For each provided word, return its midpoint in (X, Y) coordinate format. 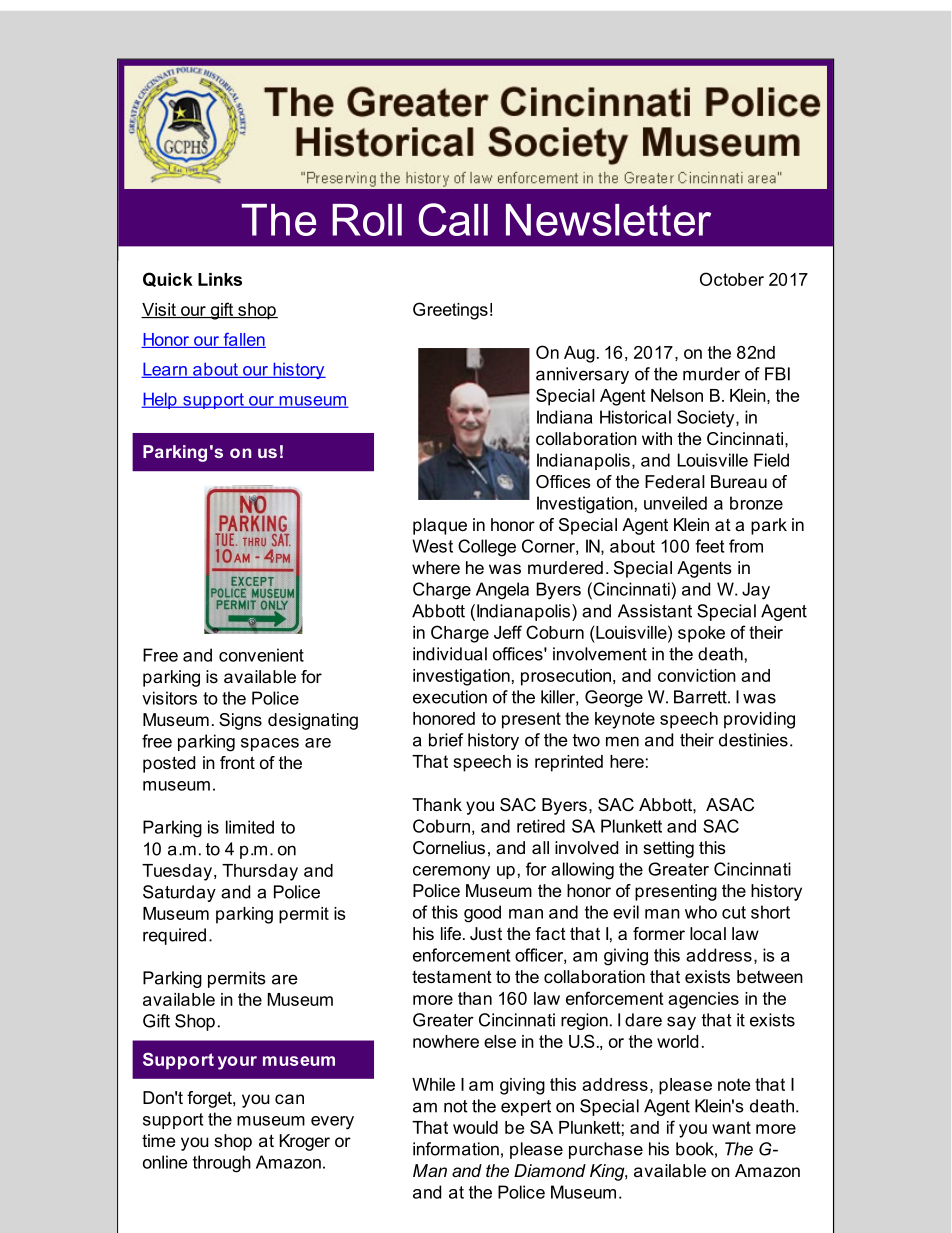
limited (250, 827)
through (222, 1164)
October (732, 279)
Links (220, 279)
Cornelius (449, 848)
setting (668, 849)
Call (453, 219)
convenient (261, 655)
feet (709, 546)
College (487, 548)
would (475, 1127)
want (731, 1127)
